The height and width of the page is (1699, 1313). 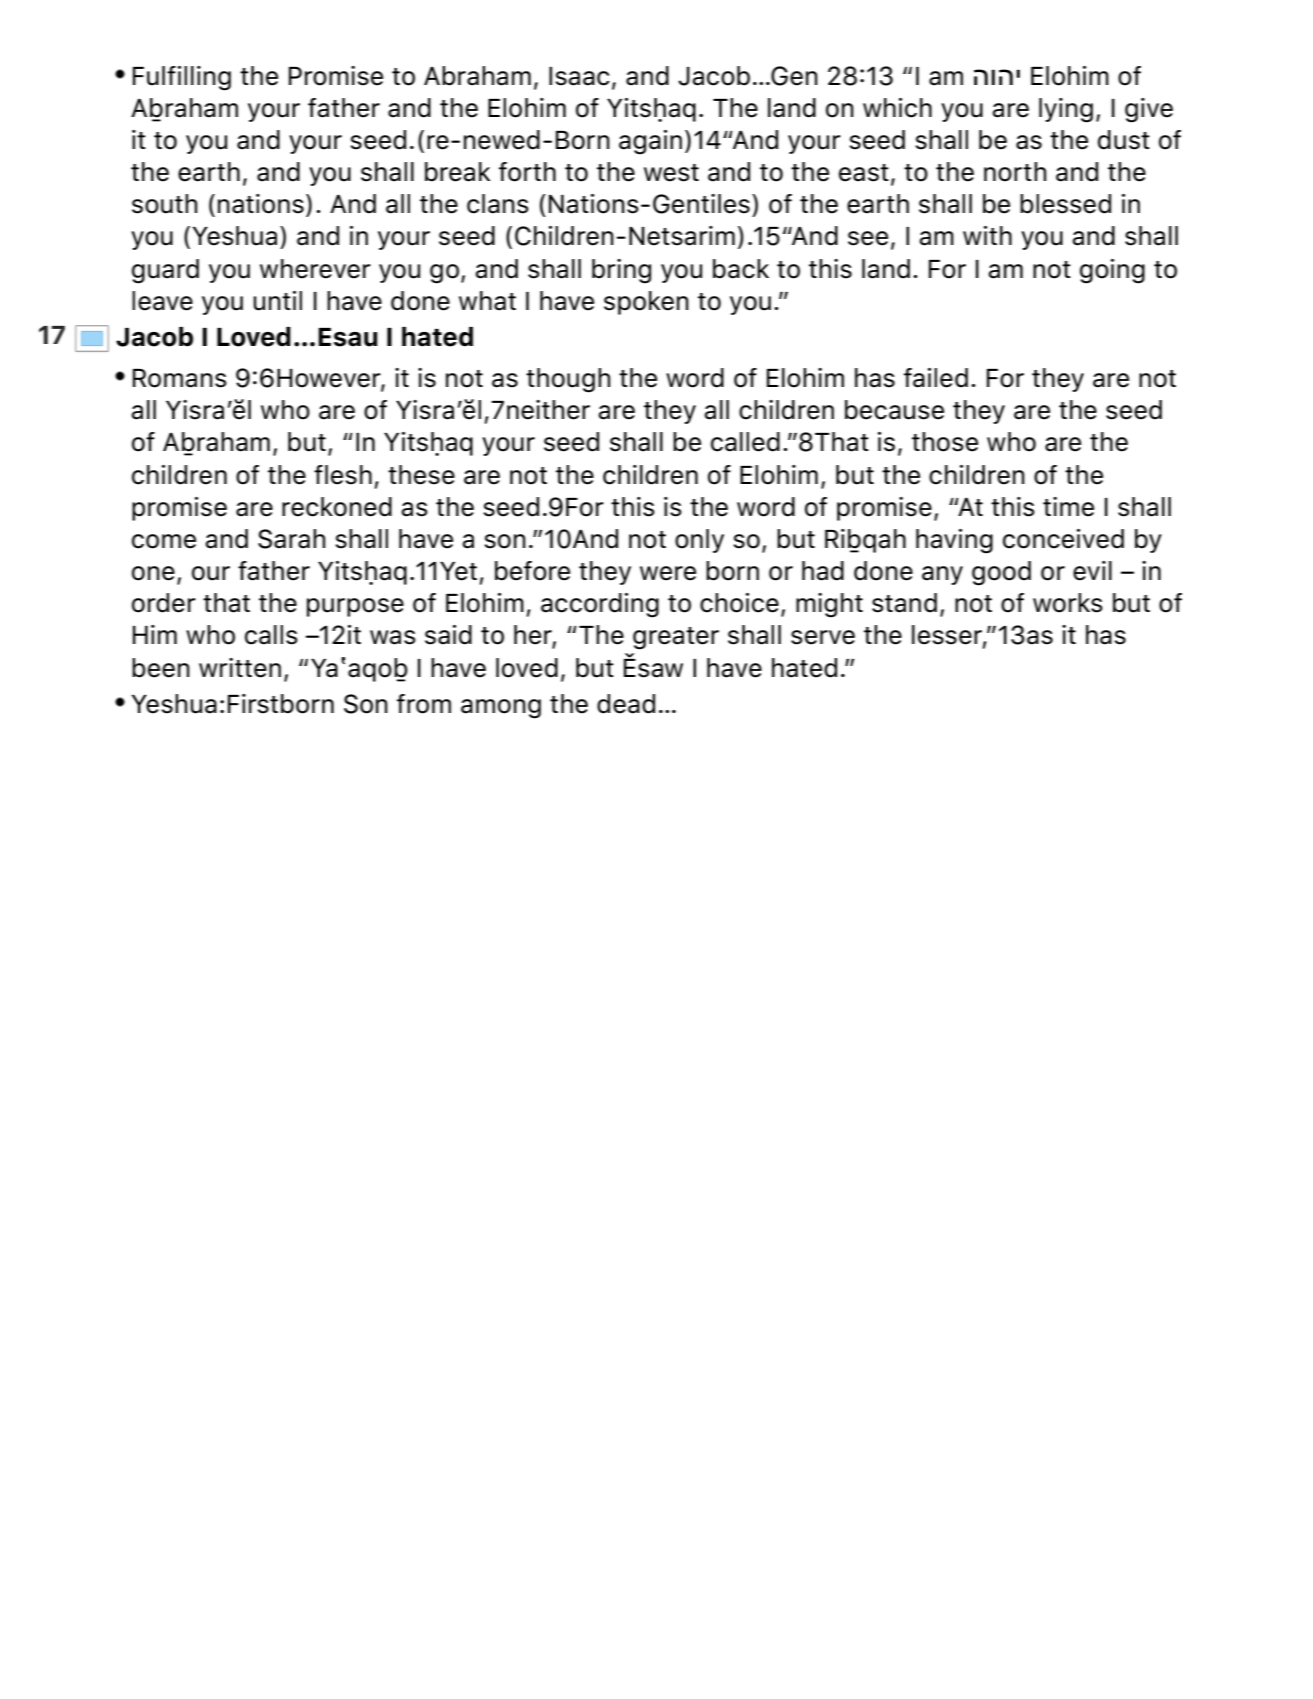 What do you see at coordinates (626, 704) in the page?
I see `dead` at bounding box center [626, 704].
